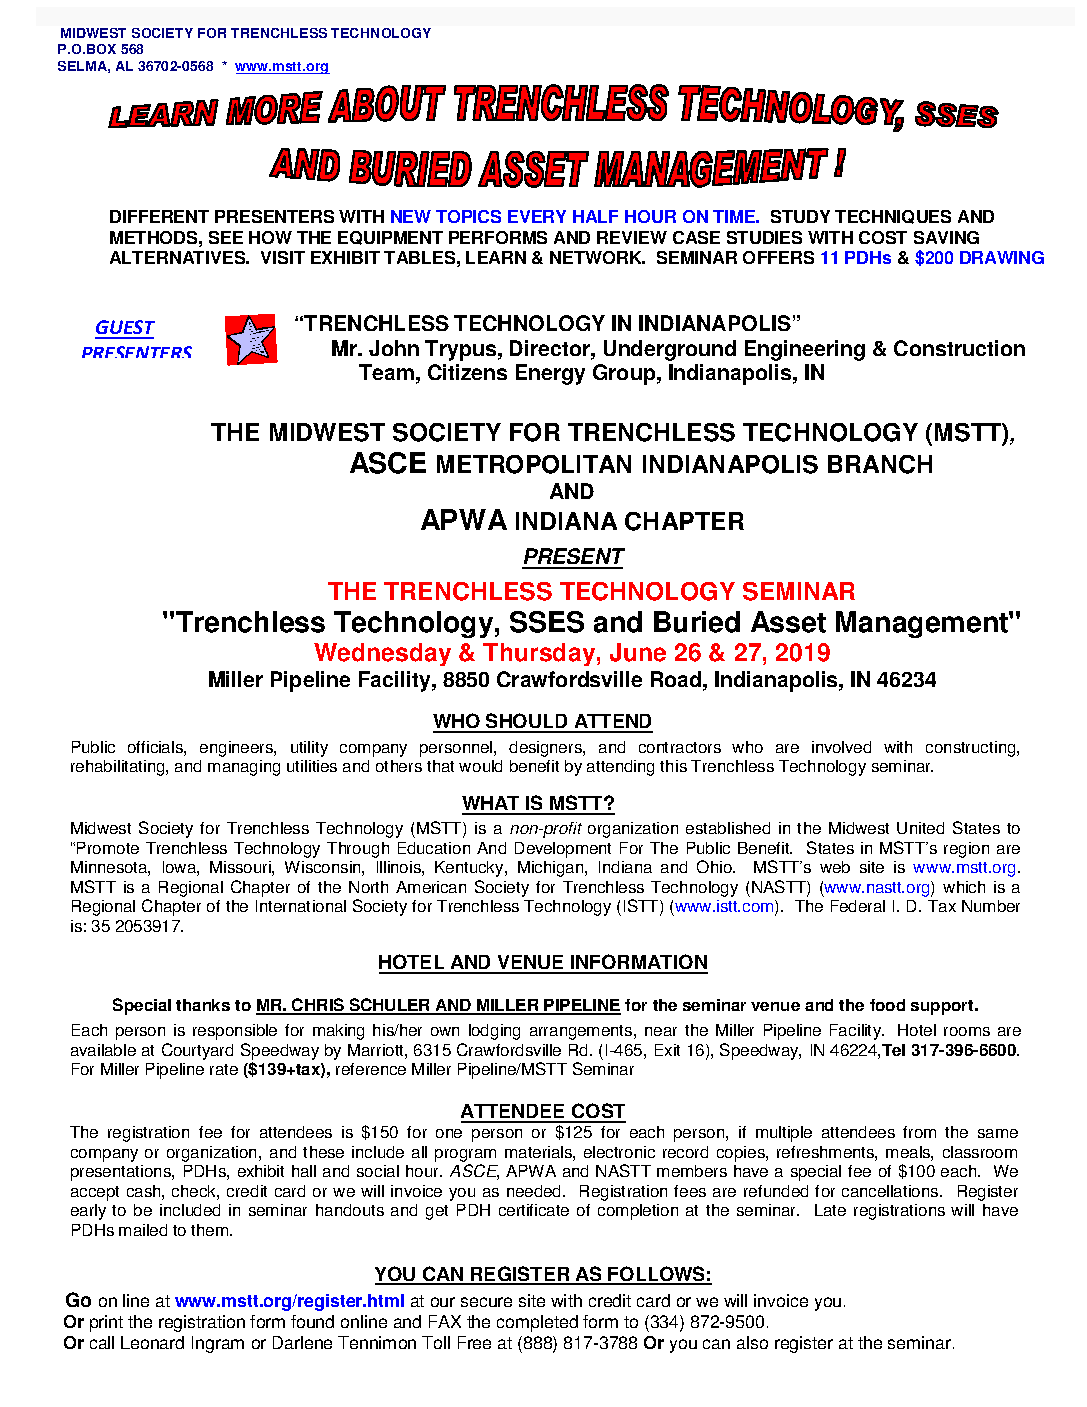 Image resolution: width=1087 pixels, height=1407 pixels. Describe the element at coordinates (887, 1005) in the image. I see `food` at that location.
